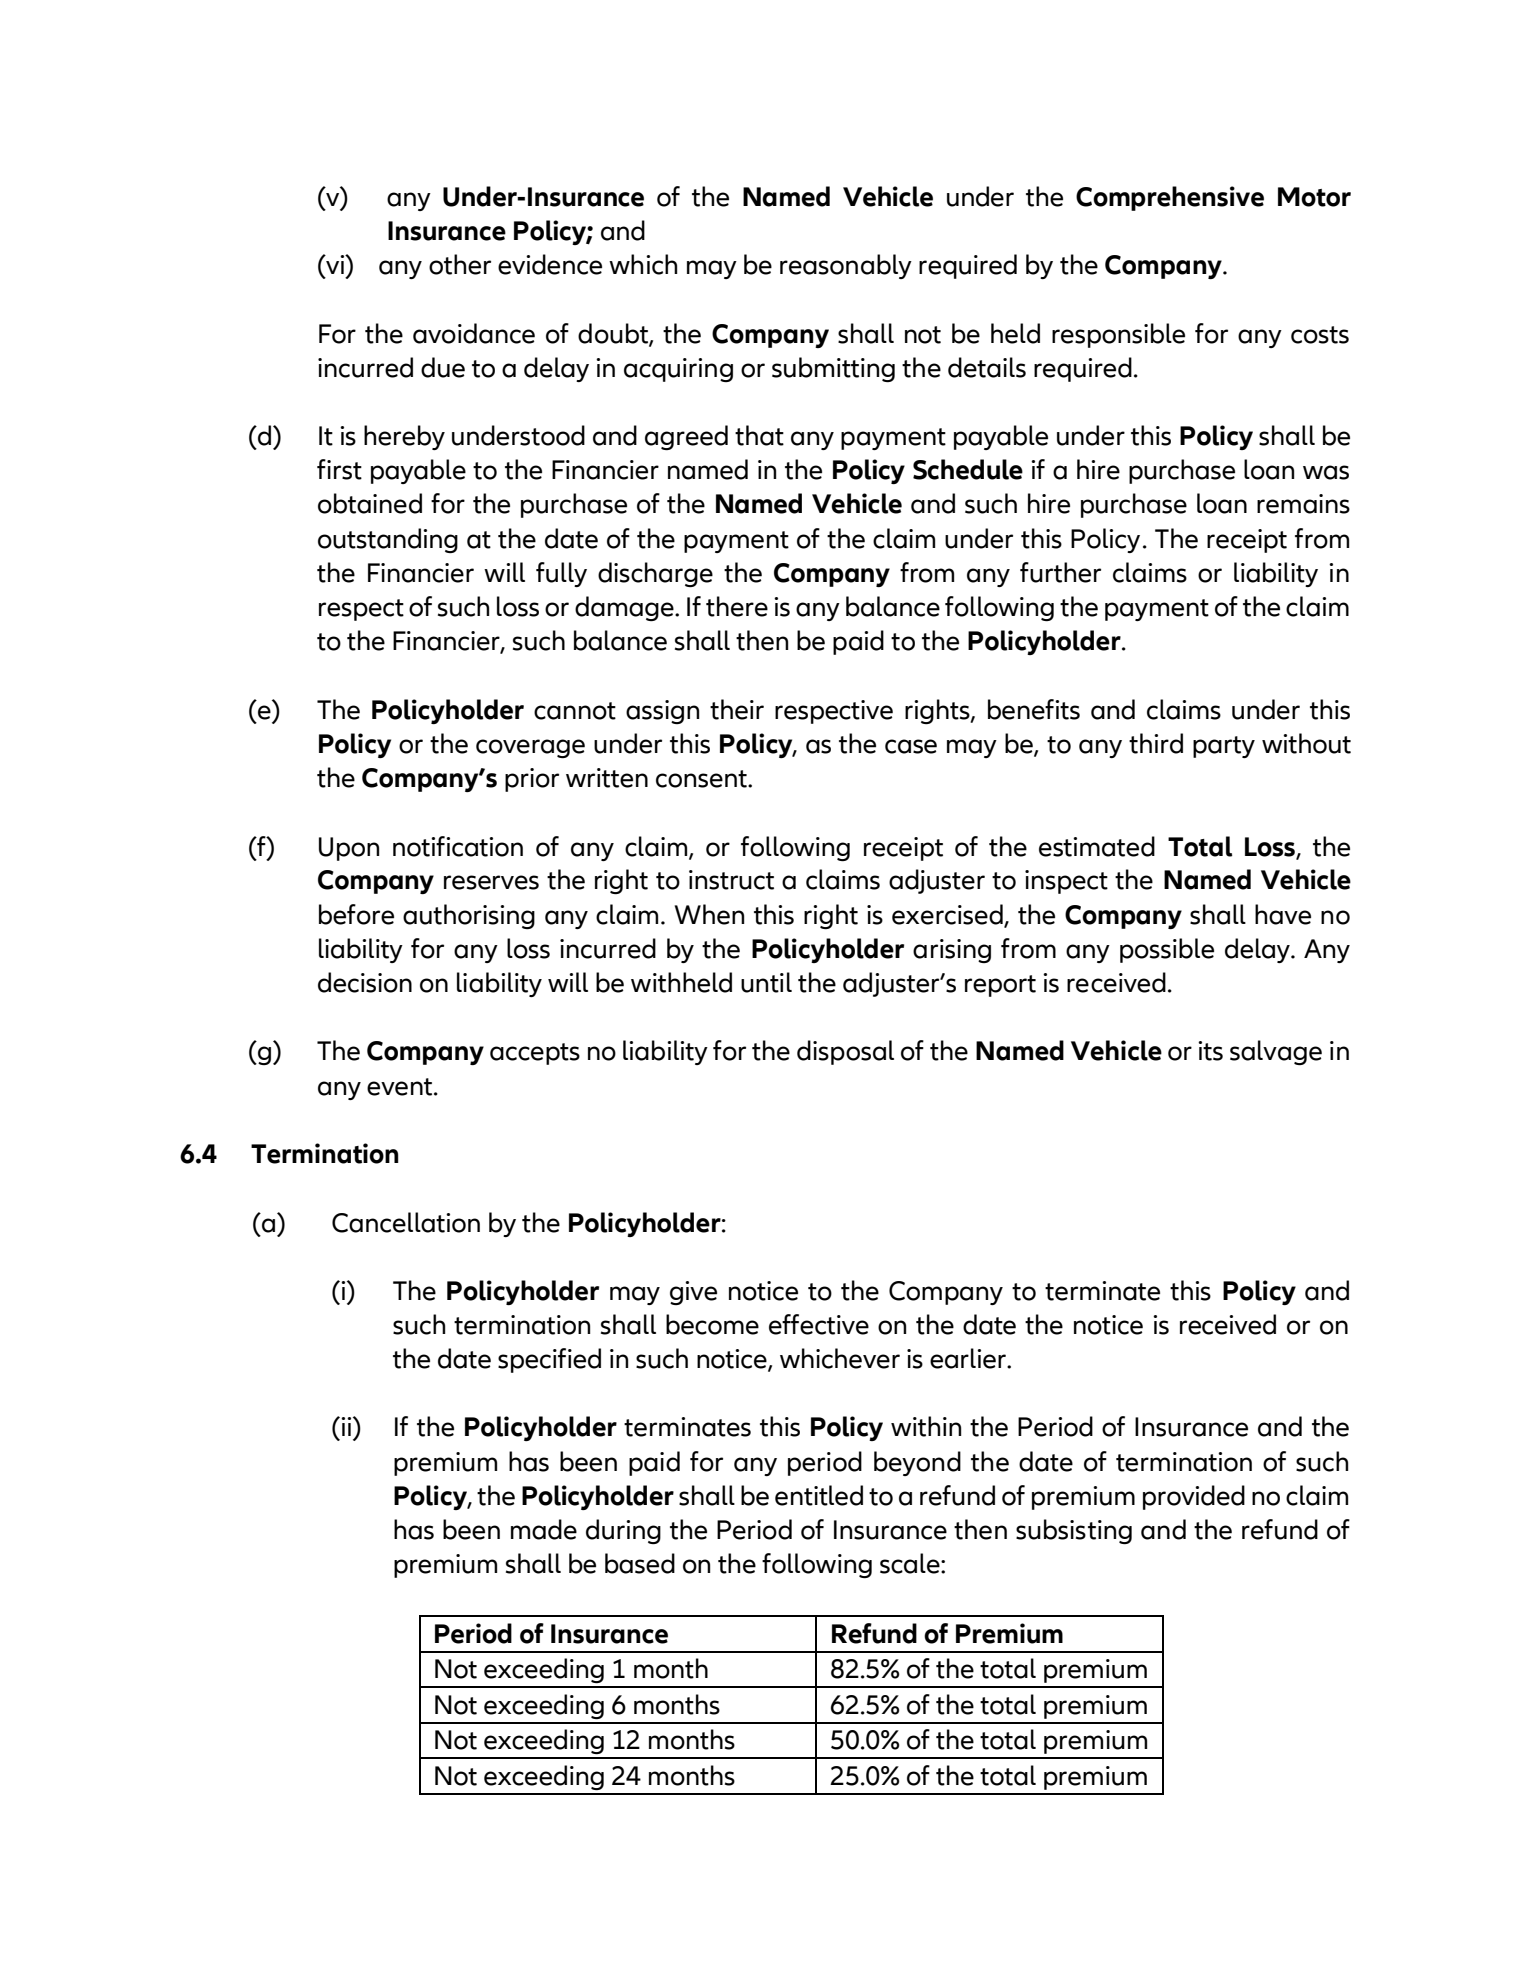 This image has width=1531, height=1981. What do you see at coordinates (1283, 914) in the image?
I see `have` at bounding box center [1283, 914].
